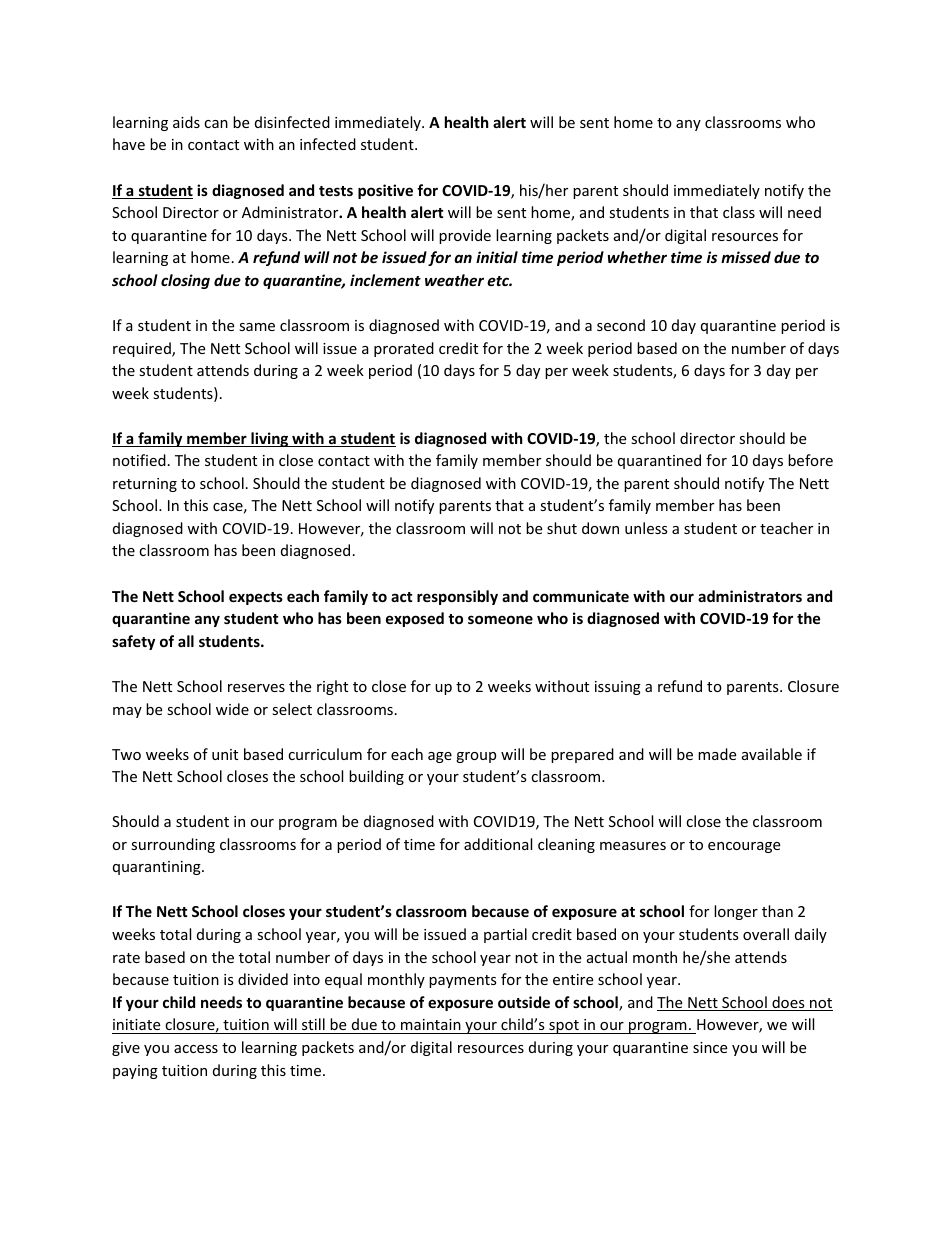  I want to click on maintain, so click(431, 1024).
